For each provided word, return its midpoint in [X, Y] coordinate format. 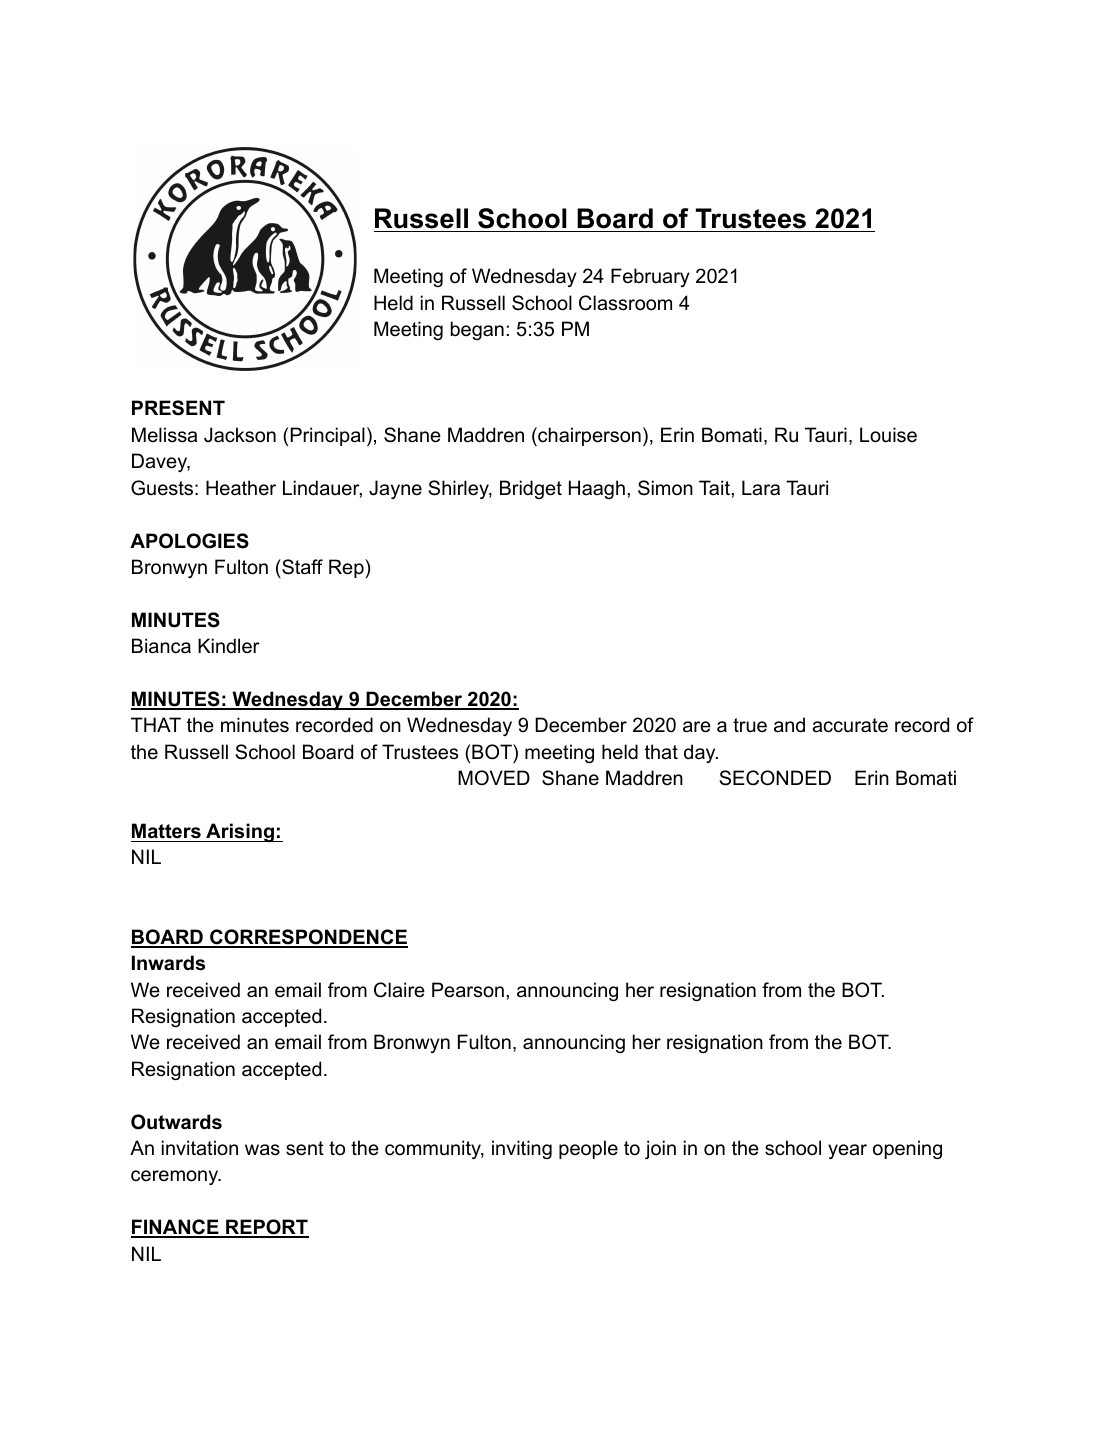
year [847, 1151]
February [650, 277]
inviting [522, 1149]
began [477, 330]
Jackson [240, 435]
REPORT [266, 1228]
